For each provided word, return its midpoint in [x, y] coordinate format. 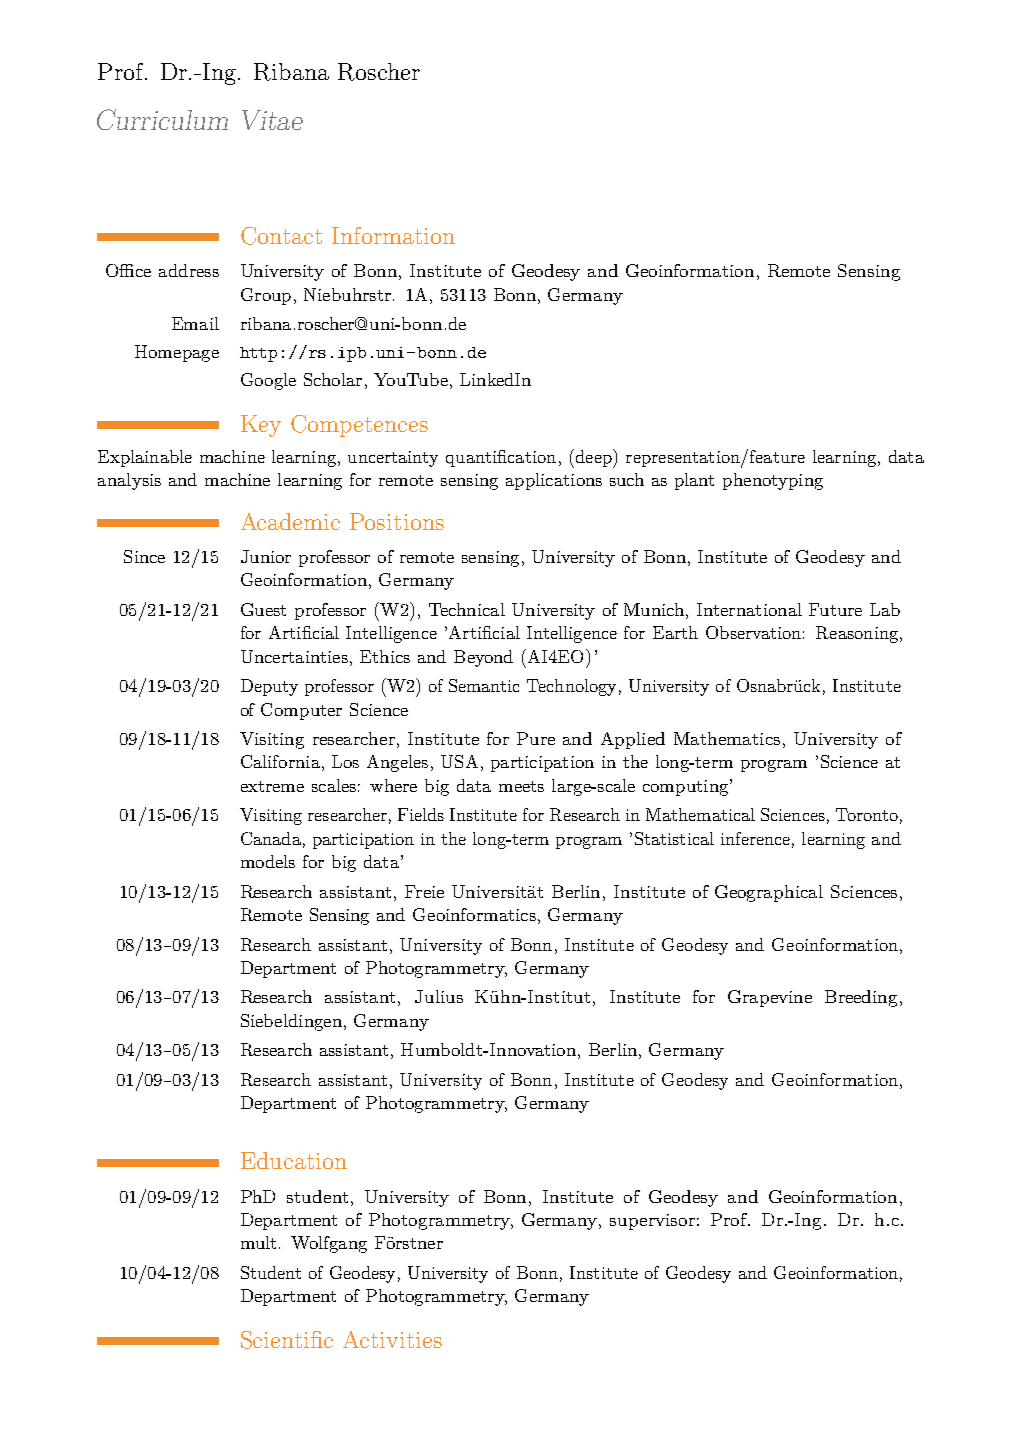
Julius [439, 996]
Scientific [287, 1340]
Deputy [269, 687]
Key [261, 426]
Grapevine [770, 998]
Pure [536, 738]
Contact [281, 236]
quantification [501, 458]
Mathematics [727, 738]
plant [694, 481]
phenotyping [773, 481]
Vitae [272, 120]
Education [294, 1160]
